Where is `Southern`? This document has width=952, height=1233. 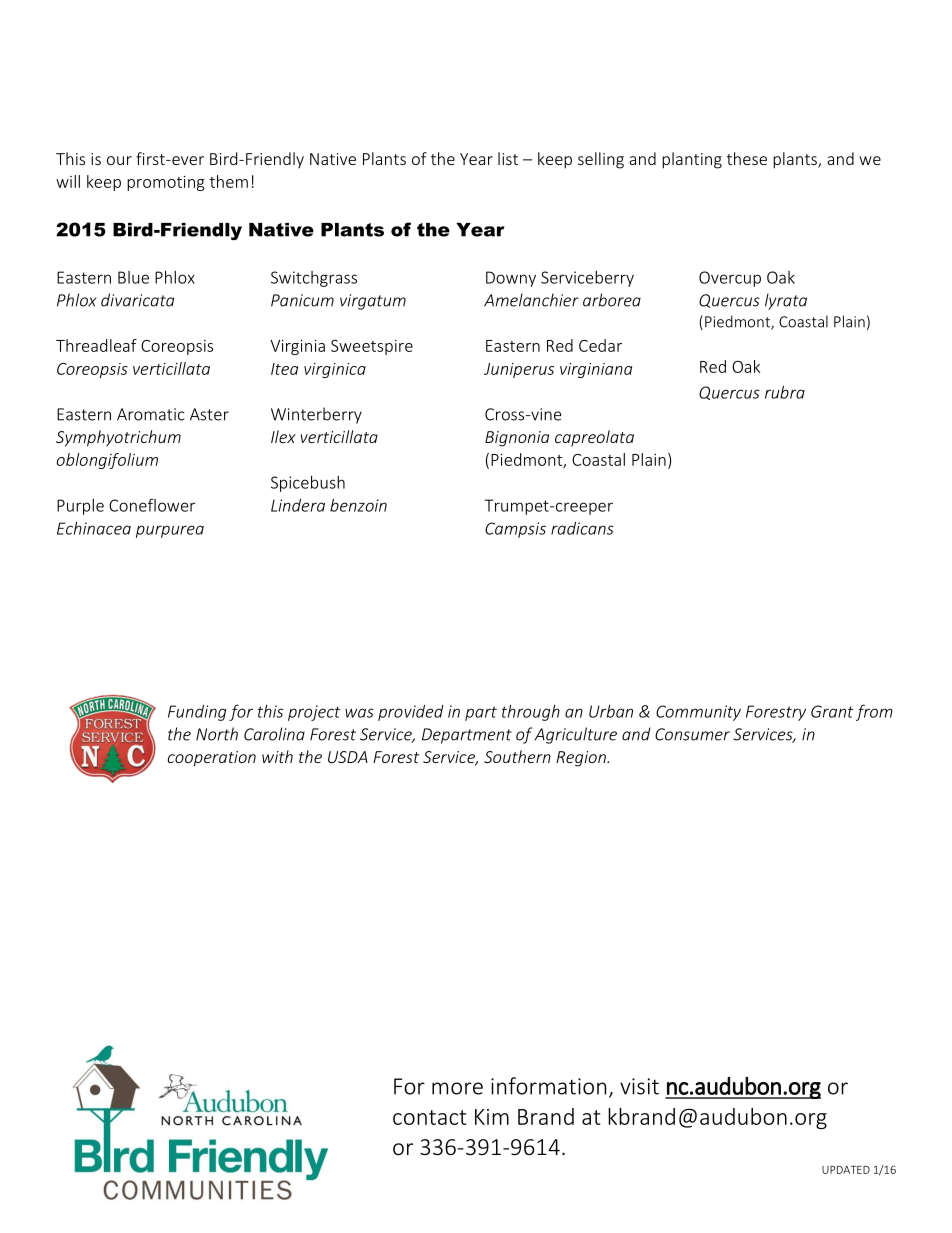 Southern is located at coordinates (517, 756).
